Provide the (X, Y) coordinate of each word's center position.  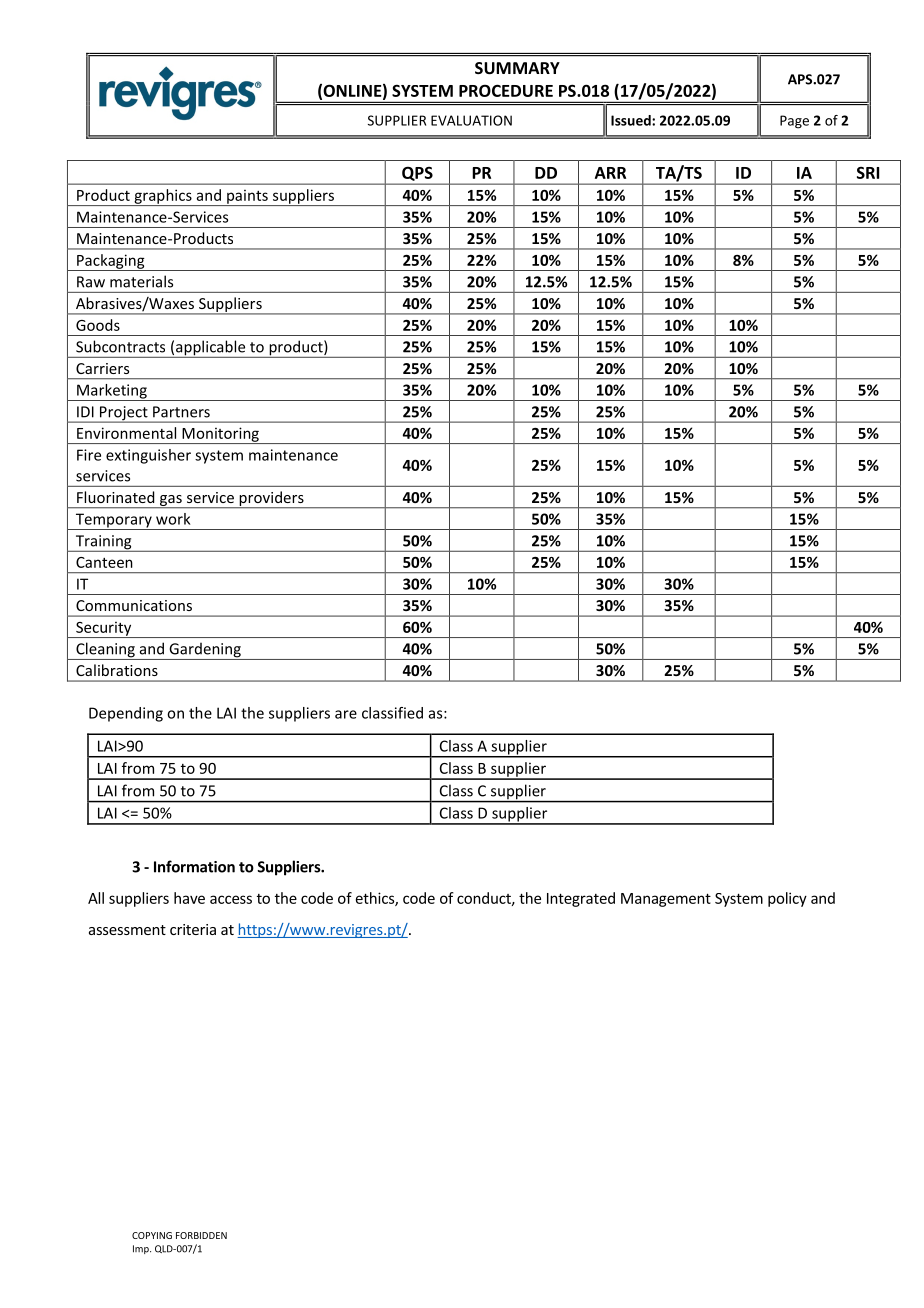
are (346, 714)
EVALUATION (471, 120)
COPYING (152, 1235)
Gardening (205, 651)
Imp (142, 1249)
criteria (193, 929)
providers (271, 499)
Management (666, 900)
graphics (163, 197)
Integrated (581, 899)
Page (794, 122)
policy (787, 899)
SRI (868, 173)
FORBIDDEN (201, 1235)
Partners (181, 412)
